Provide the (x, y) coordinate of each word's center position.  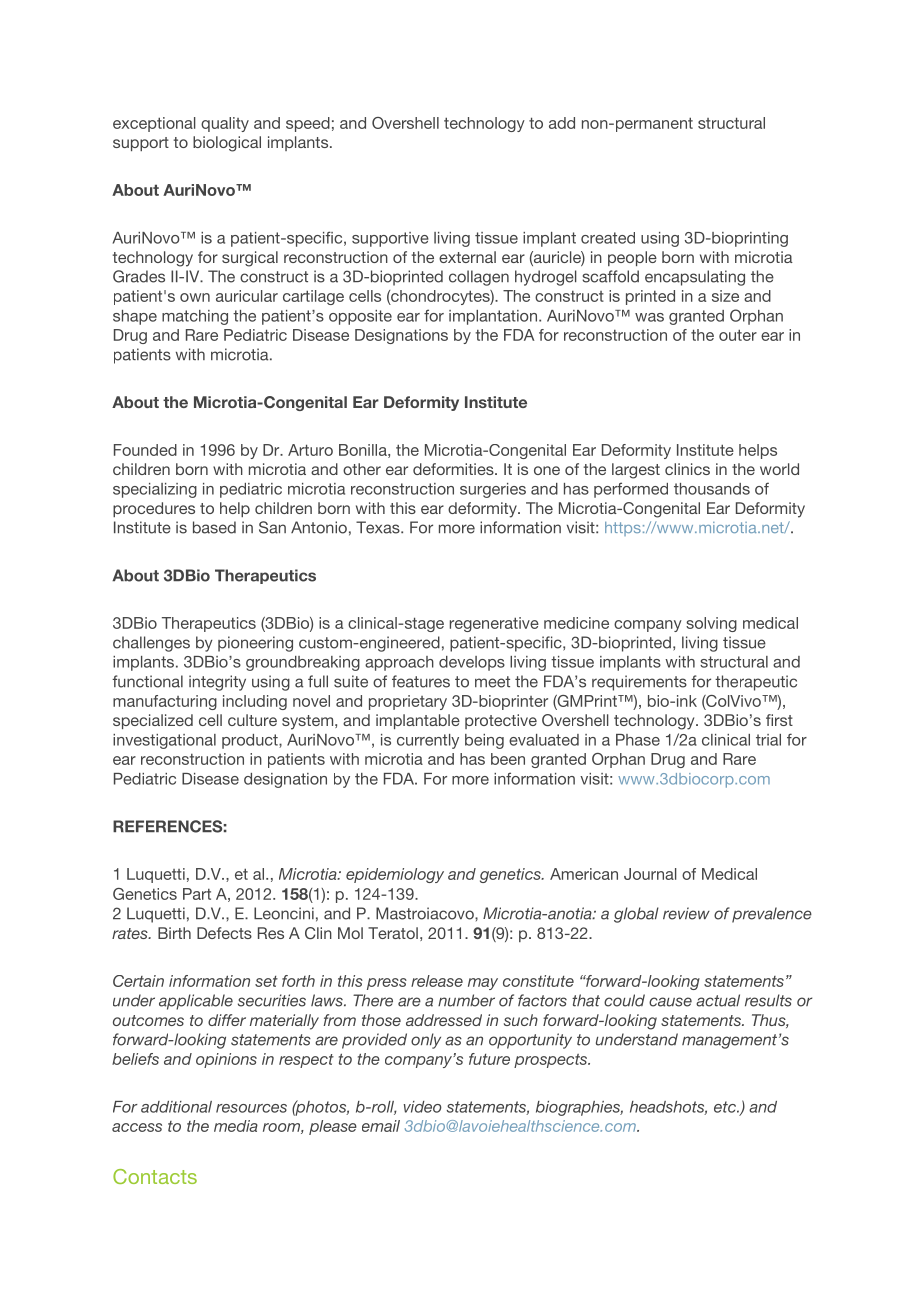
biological (227, 144)
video (423, 1107)
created (608, 238)
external (467, 257)
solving (711, 624)
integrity (217, 683)
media (236, 1126)
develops (472, 663)
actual (718, 1000)
